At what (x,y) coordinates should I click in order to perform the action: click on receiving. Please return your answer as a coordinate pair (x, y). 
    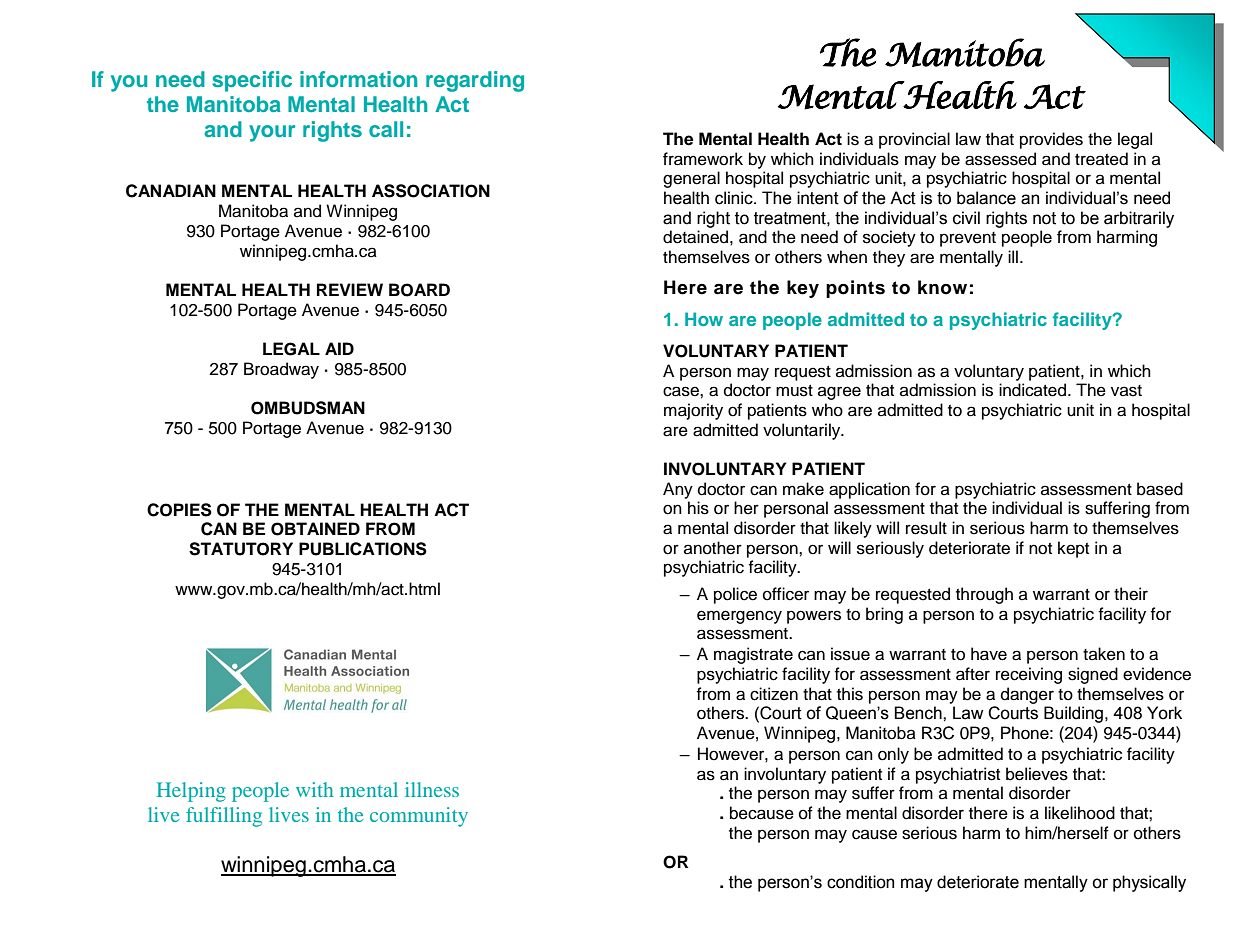
    Looking at the image, I should click on (1029, 675).
